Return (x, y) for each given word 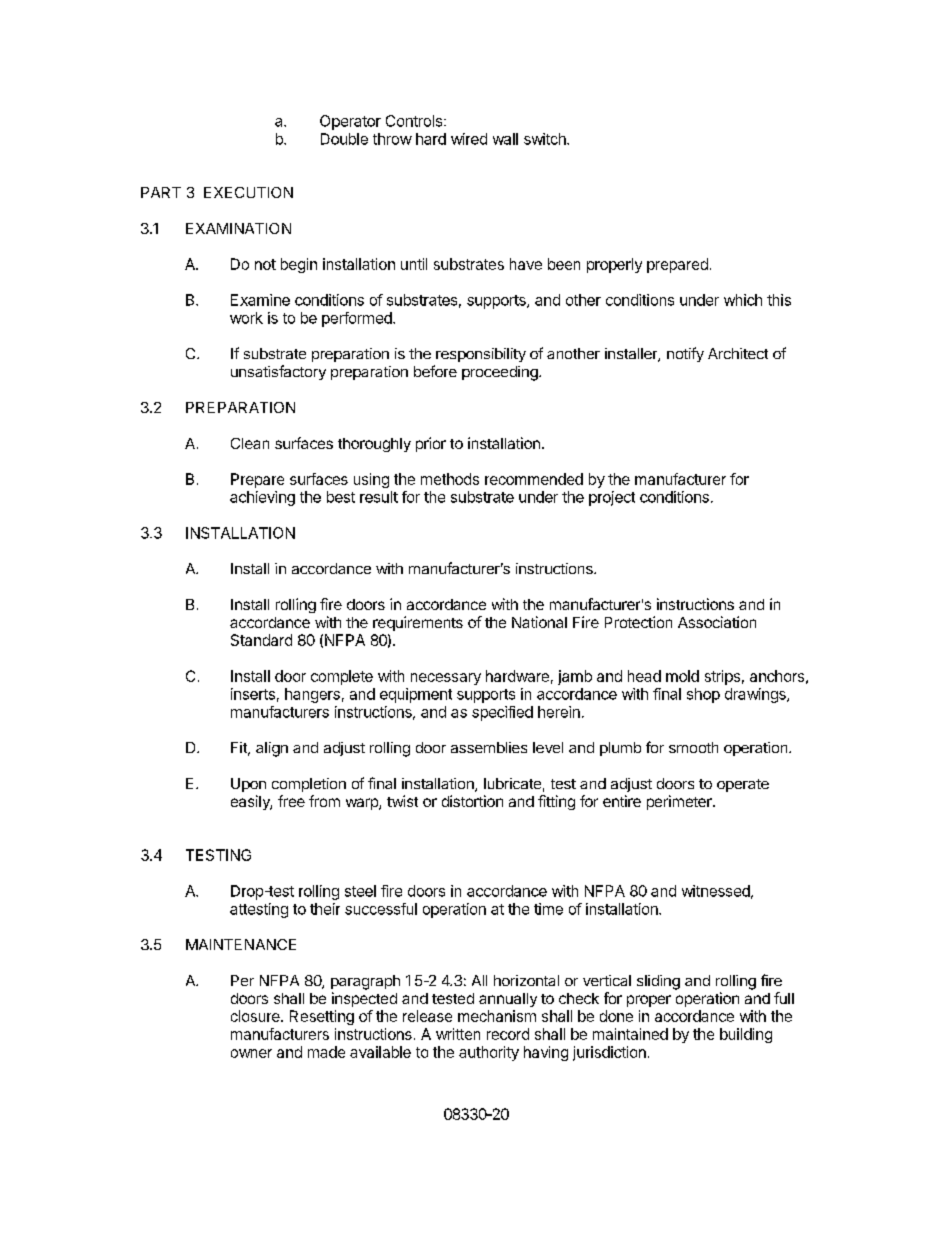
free (291, 801)
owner (251, 1053)
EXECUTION (248, 192)
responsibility (481, 355)
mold (682, 676)
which (743, 300)
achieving (262, 498)
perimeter (680, 802)
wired (469, 139)
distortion (472, 801)
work (246, 318)
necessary (446, 679)
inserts (253, 694)
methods (450, 479)
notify (685, 354)
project (612, 498)
